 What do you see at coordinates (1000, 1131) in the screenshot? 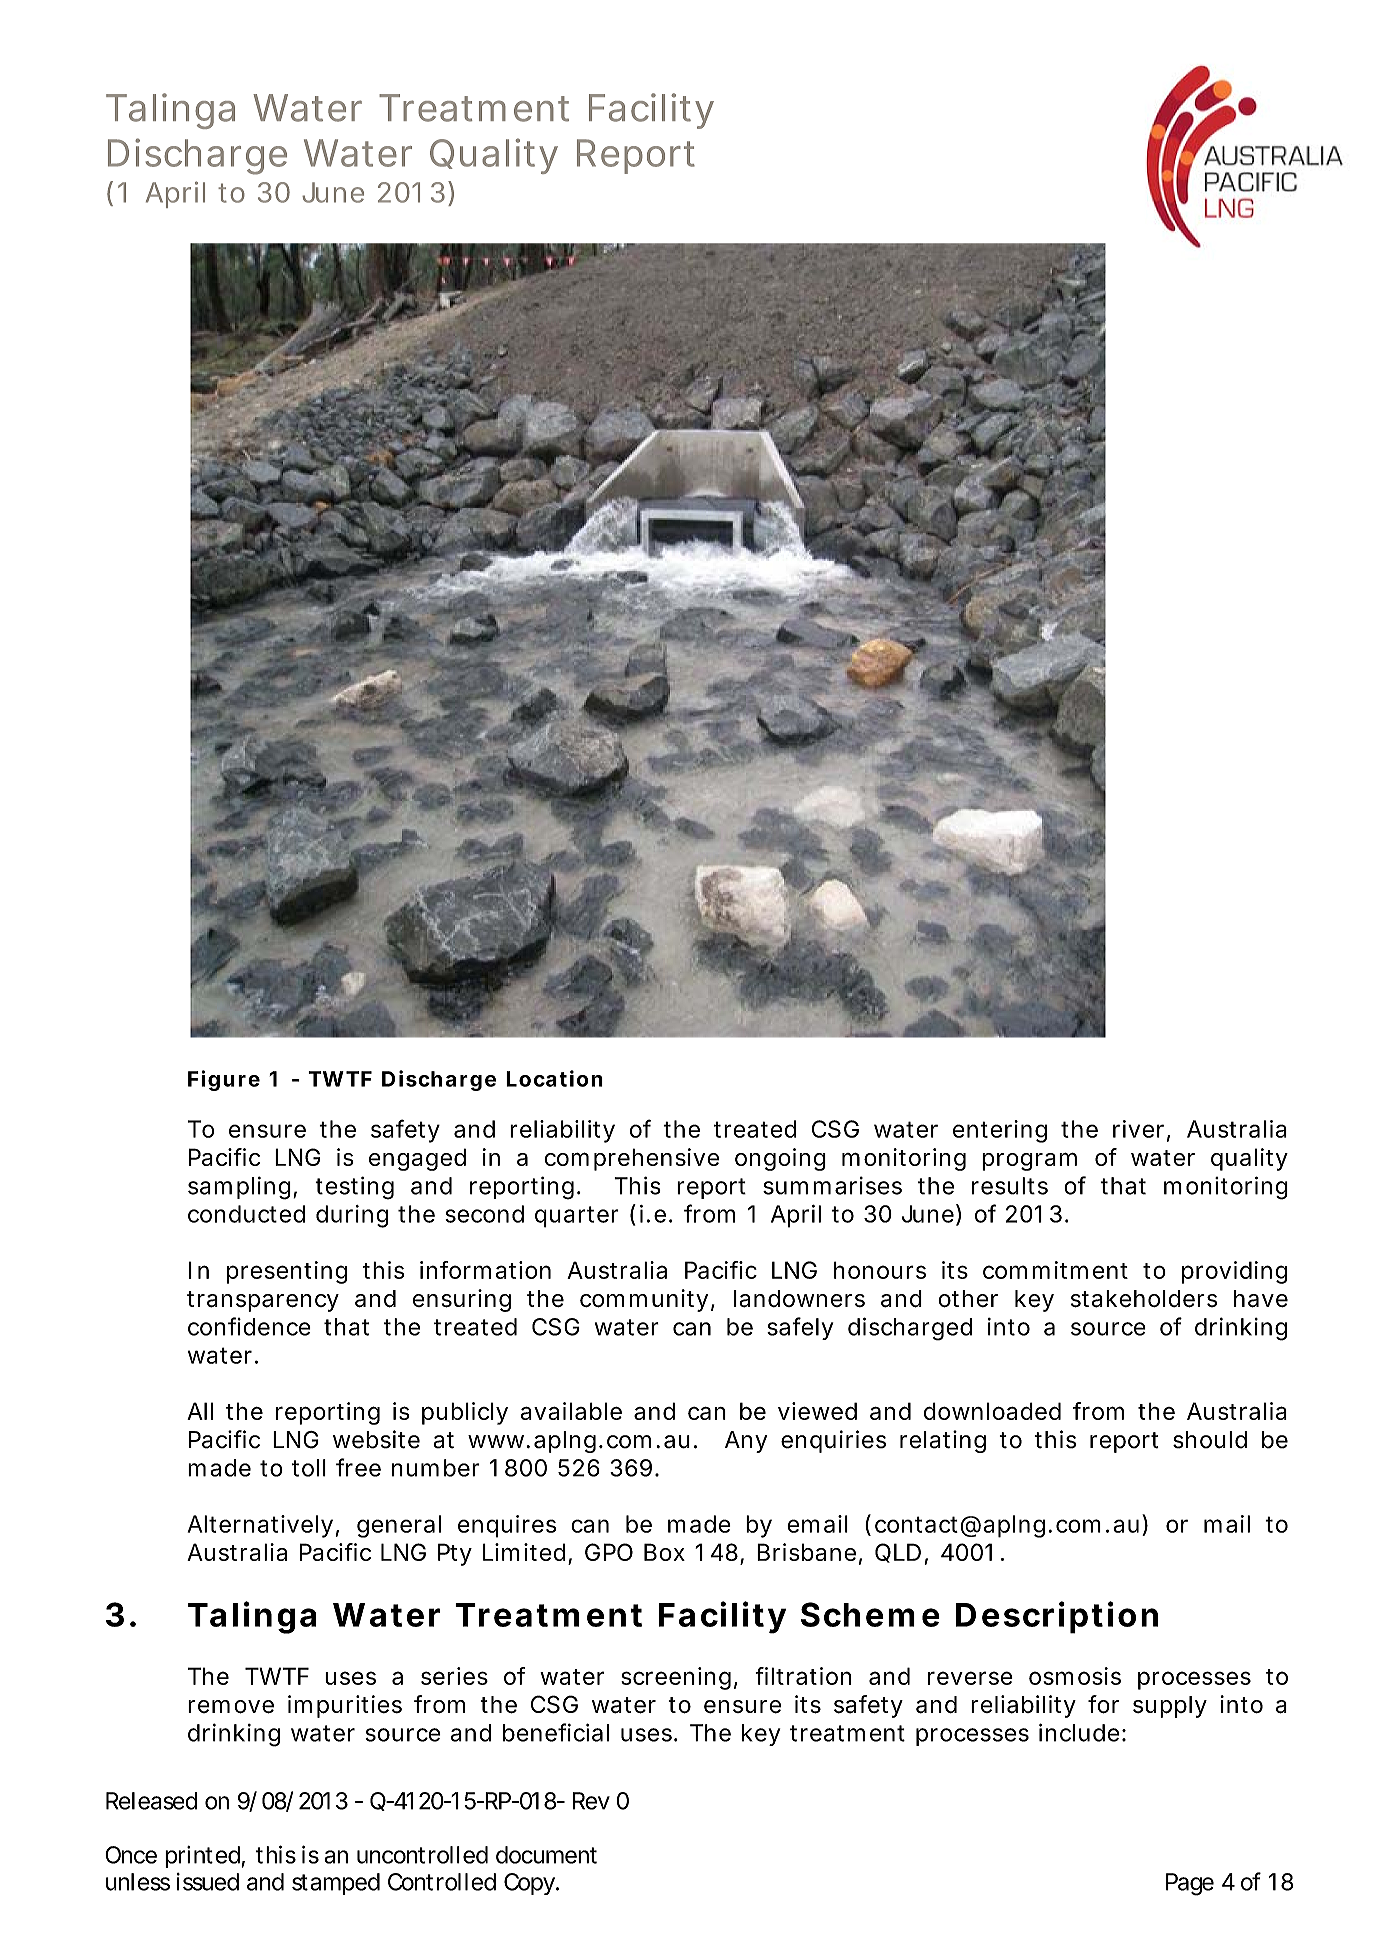
I see `entering` at bounding box center [1000, 1131].
